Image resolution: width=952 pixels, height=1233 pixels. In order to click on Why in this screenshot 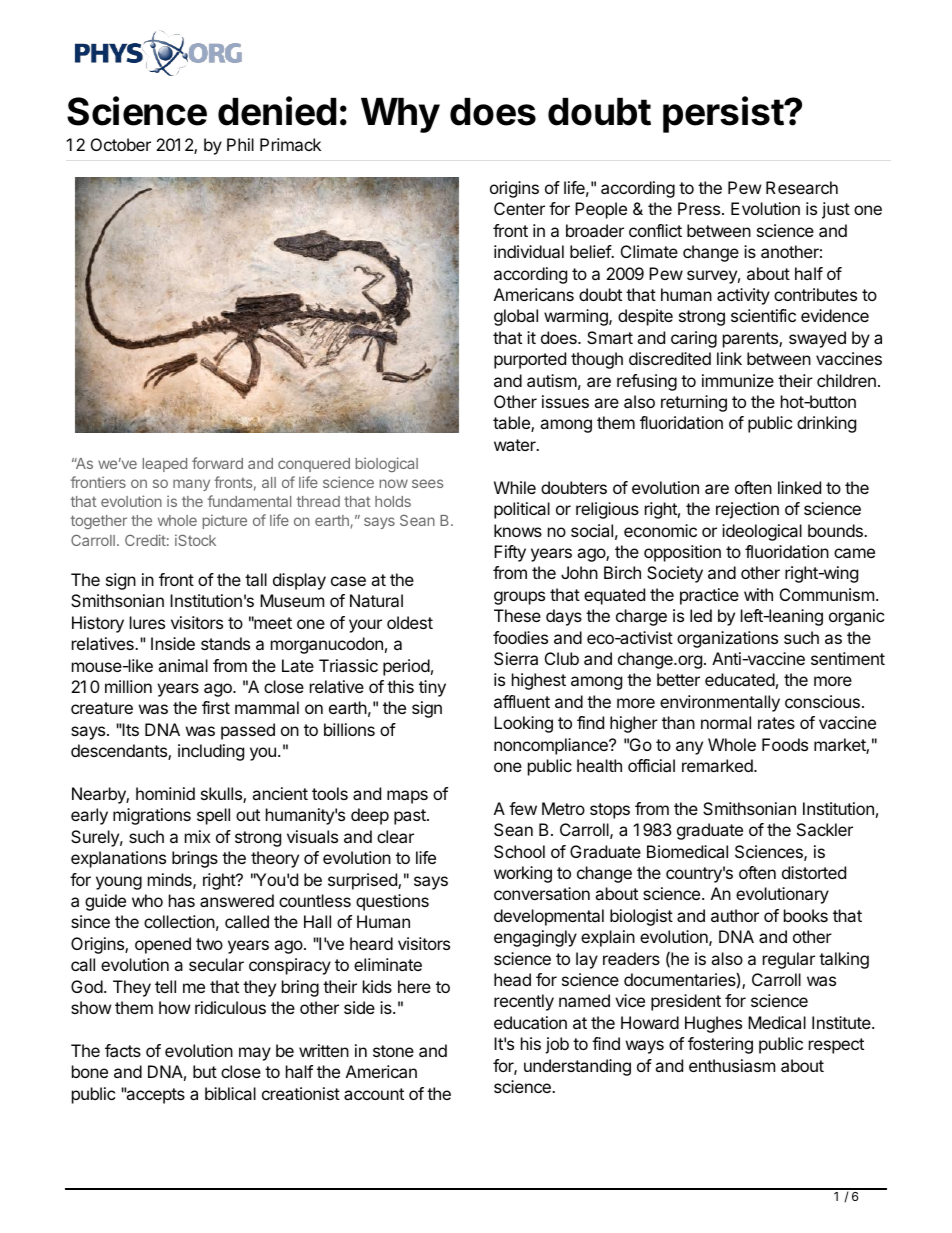, I will do `click(400, 115)`.
